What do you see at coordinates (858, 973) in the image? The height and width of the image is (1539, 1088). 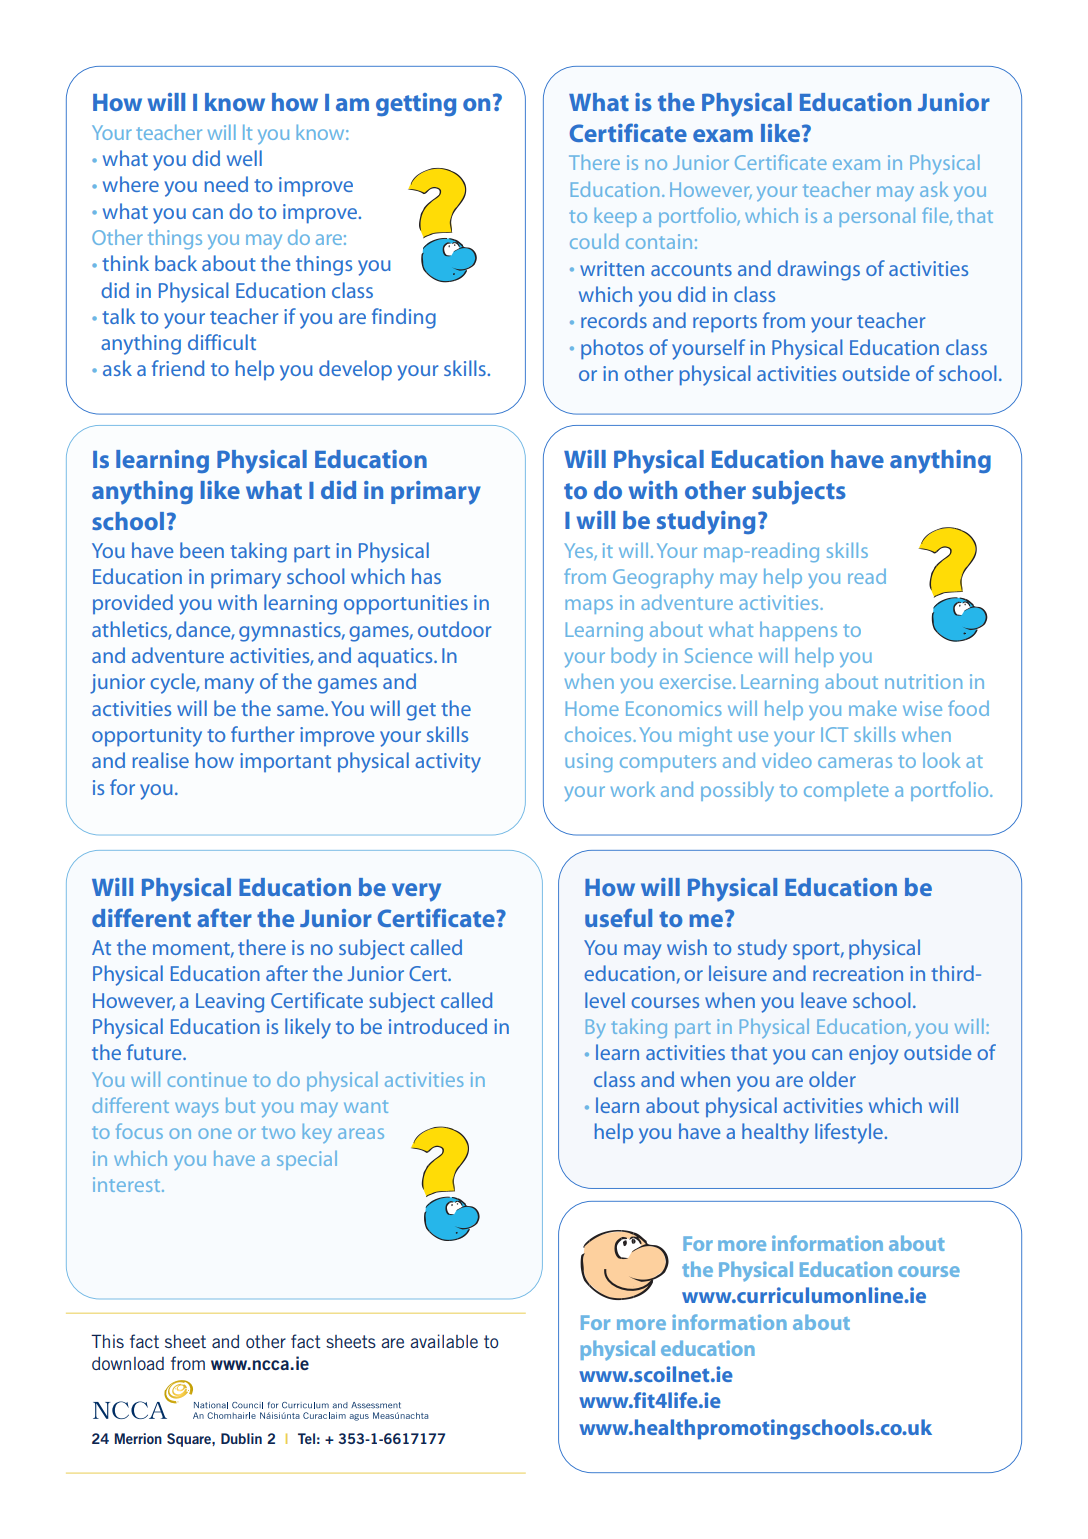 I see `recreation` at bounding box center [858, 973].
